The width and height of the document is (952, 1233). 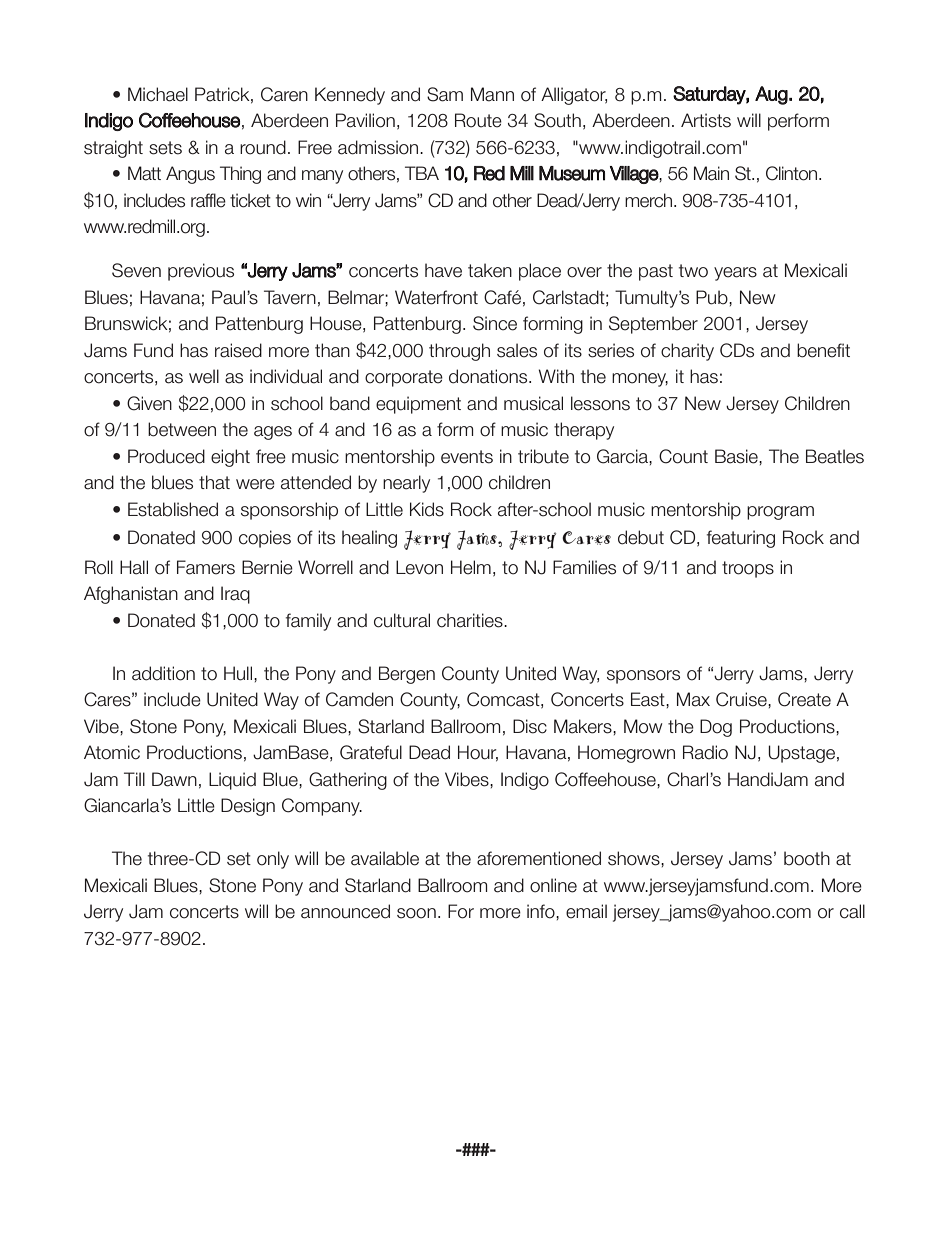 I want to click on addition, so click(x=163, y=673).
